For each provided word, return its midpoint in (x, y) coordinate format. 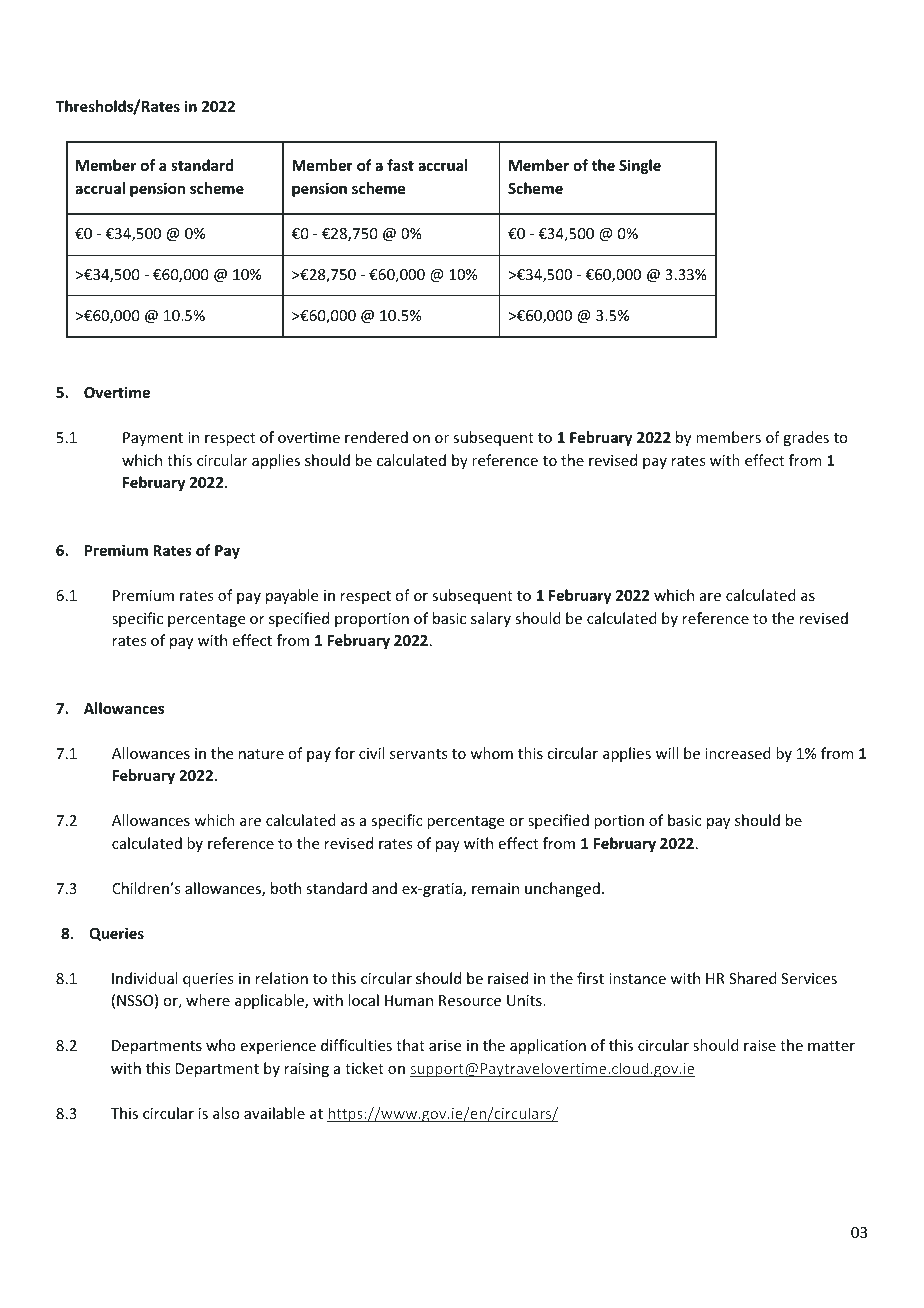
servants (418, 754)
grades (806, 438)
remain (495, 888)
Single (640, 166)
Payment (153, 439)
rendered (376, 437)
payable (292, 596)
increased (738, 753)
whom (491, 753)
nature (261, 754)
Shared (753, 978)
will (667, 753)
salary (491, 619)
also (226, 1113)
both (286, 888)
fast (400, 165)
